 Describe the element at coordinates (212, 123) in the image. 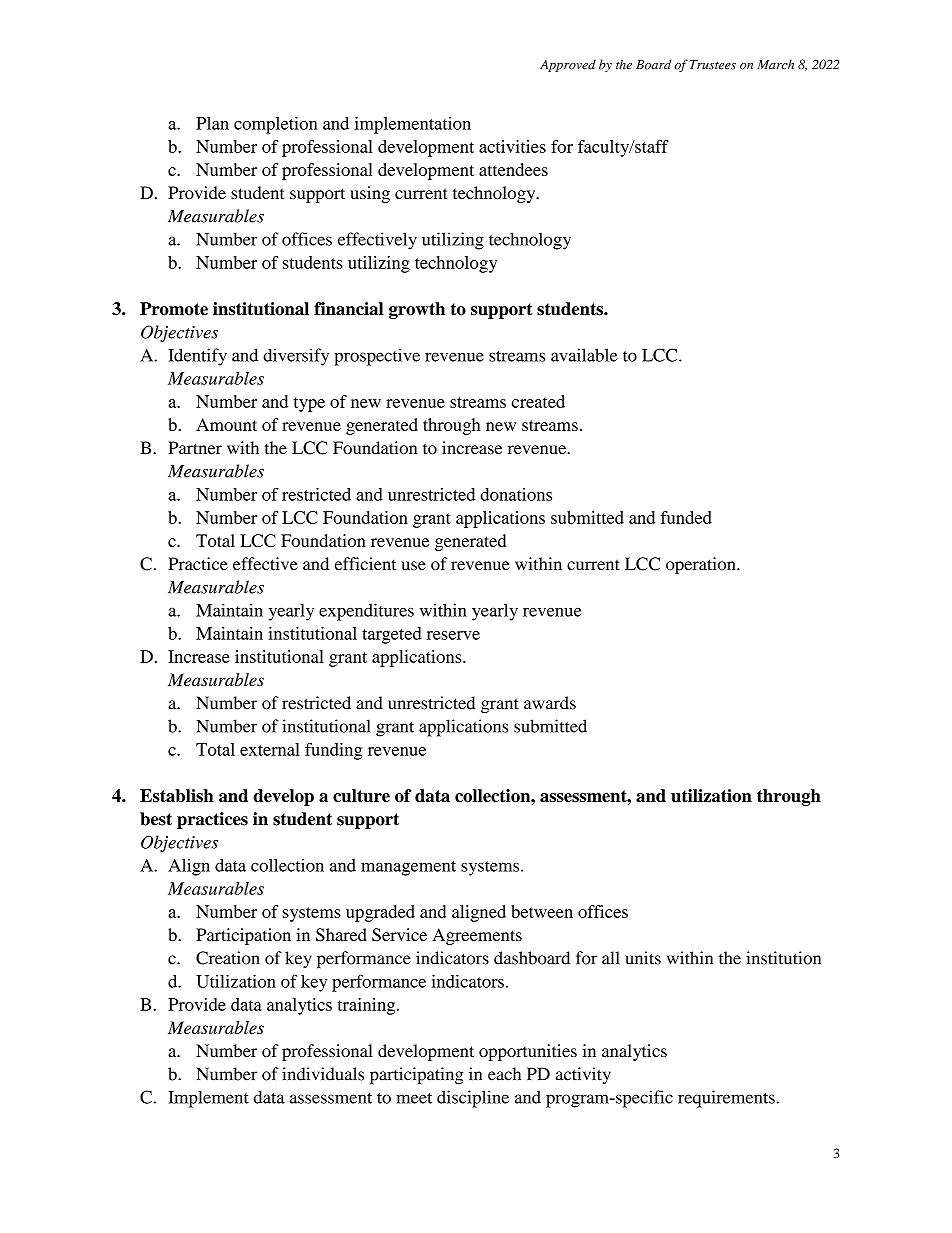

I see `Plan` at that location.
